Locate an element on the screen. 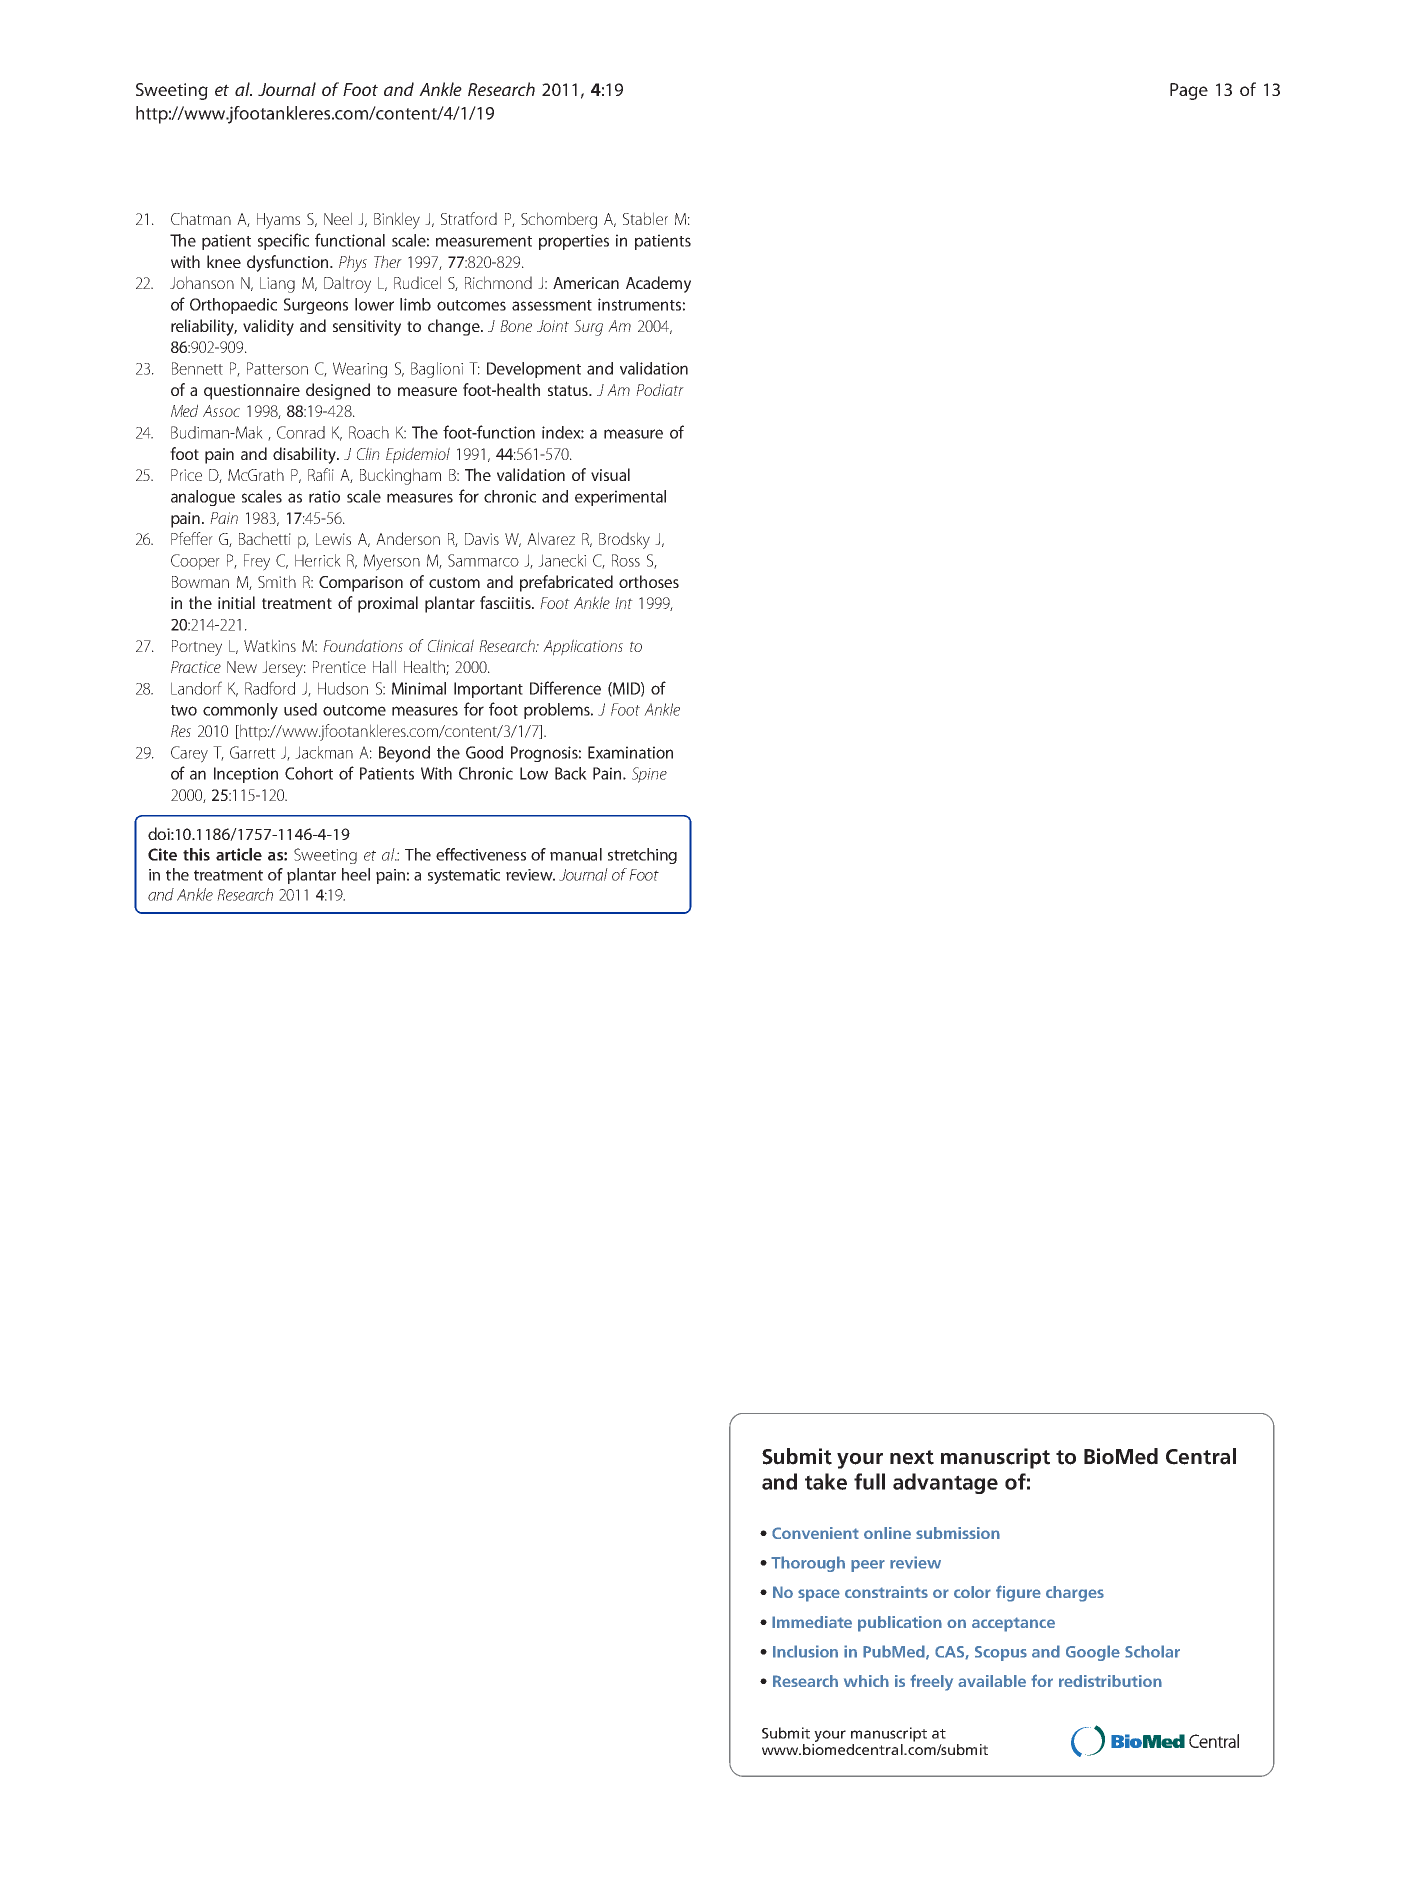 The height and width of the screenshot is (1888, 1416). Spine is located at coordinates (649, 775).
